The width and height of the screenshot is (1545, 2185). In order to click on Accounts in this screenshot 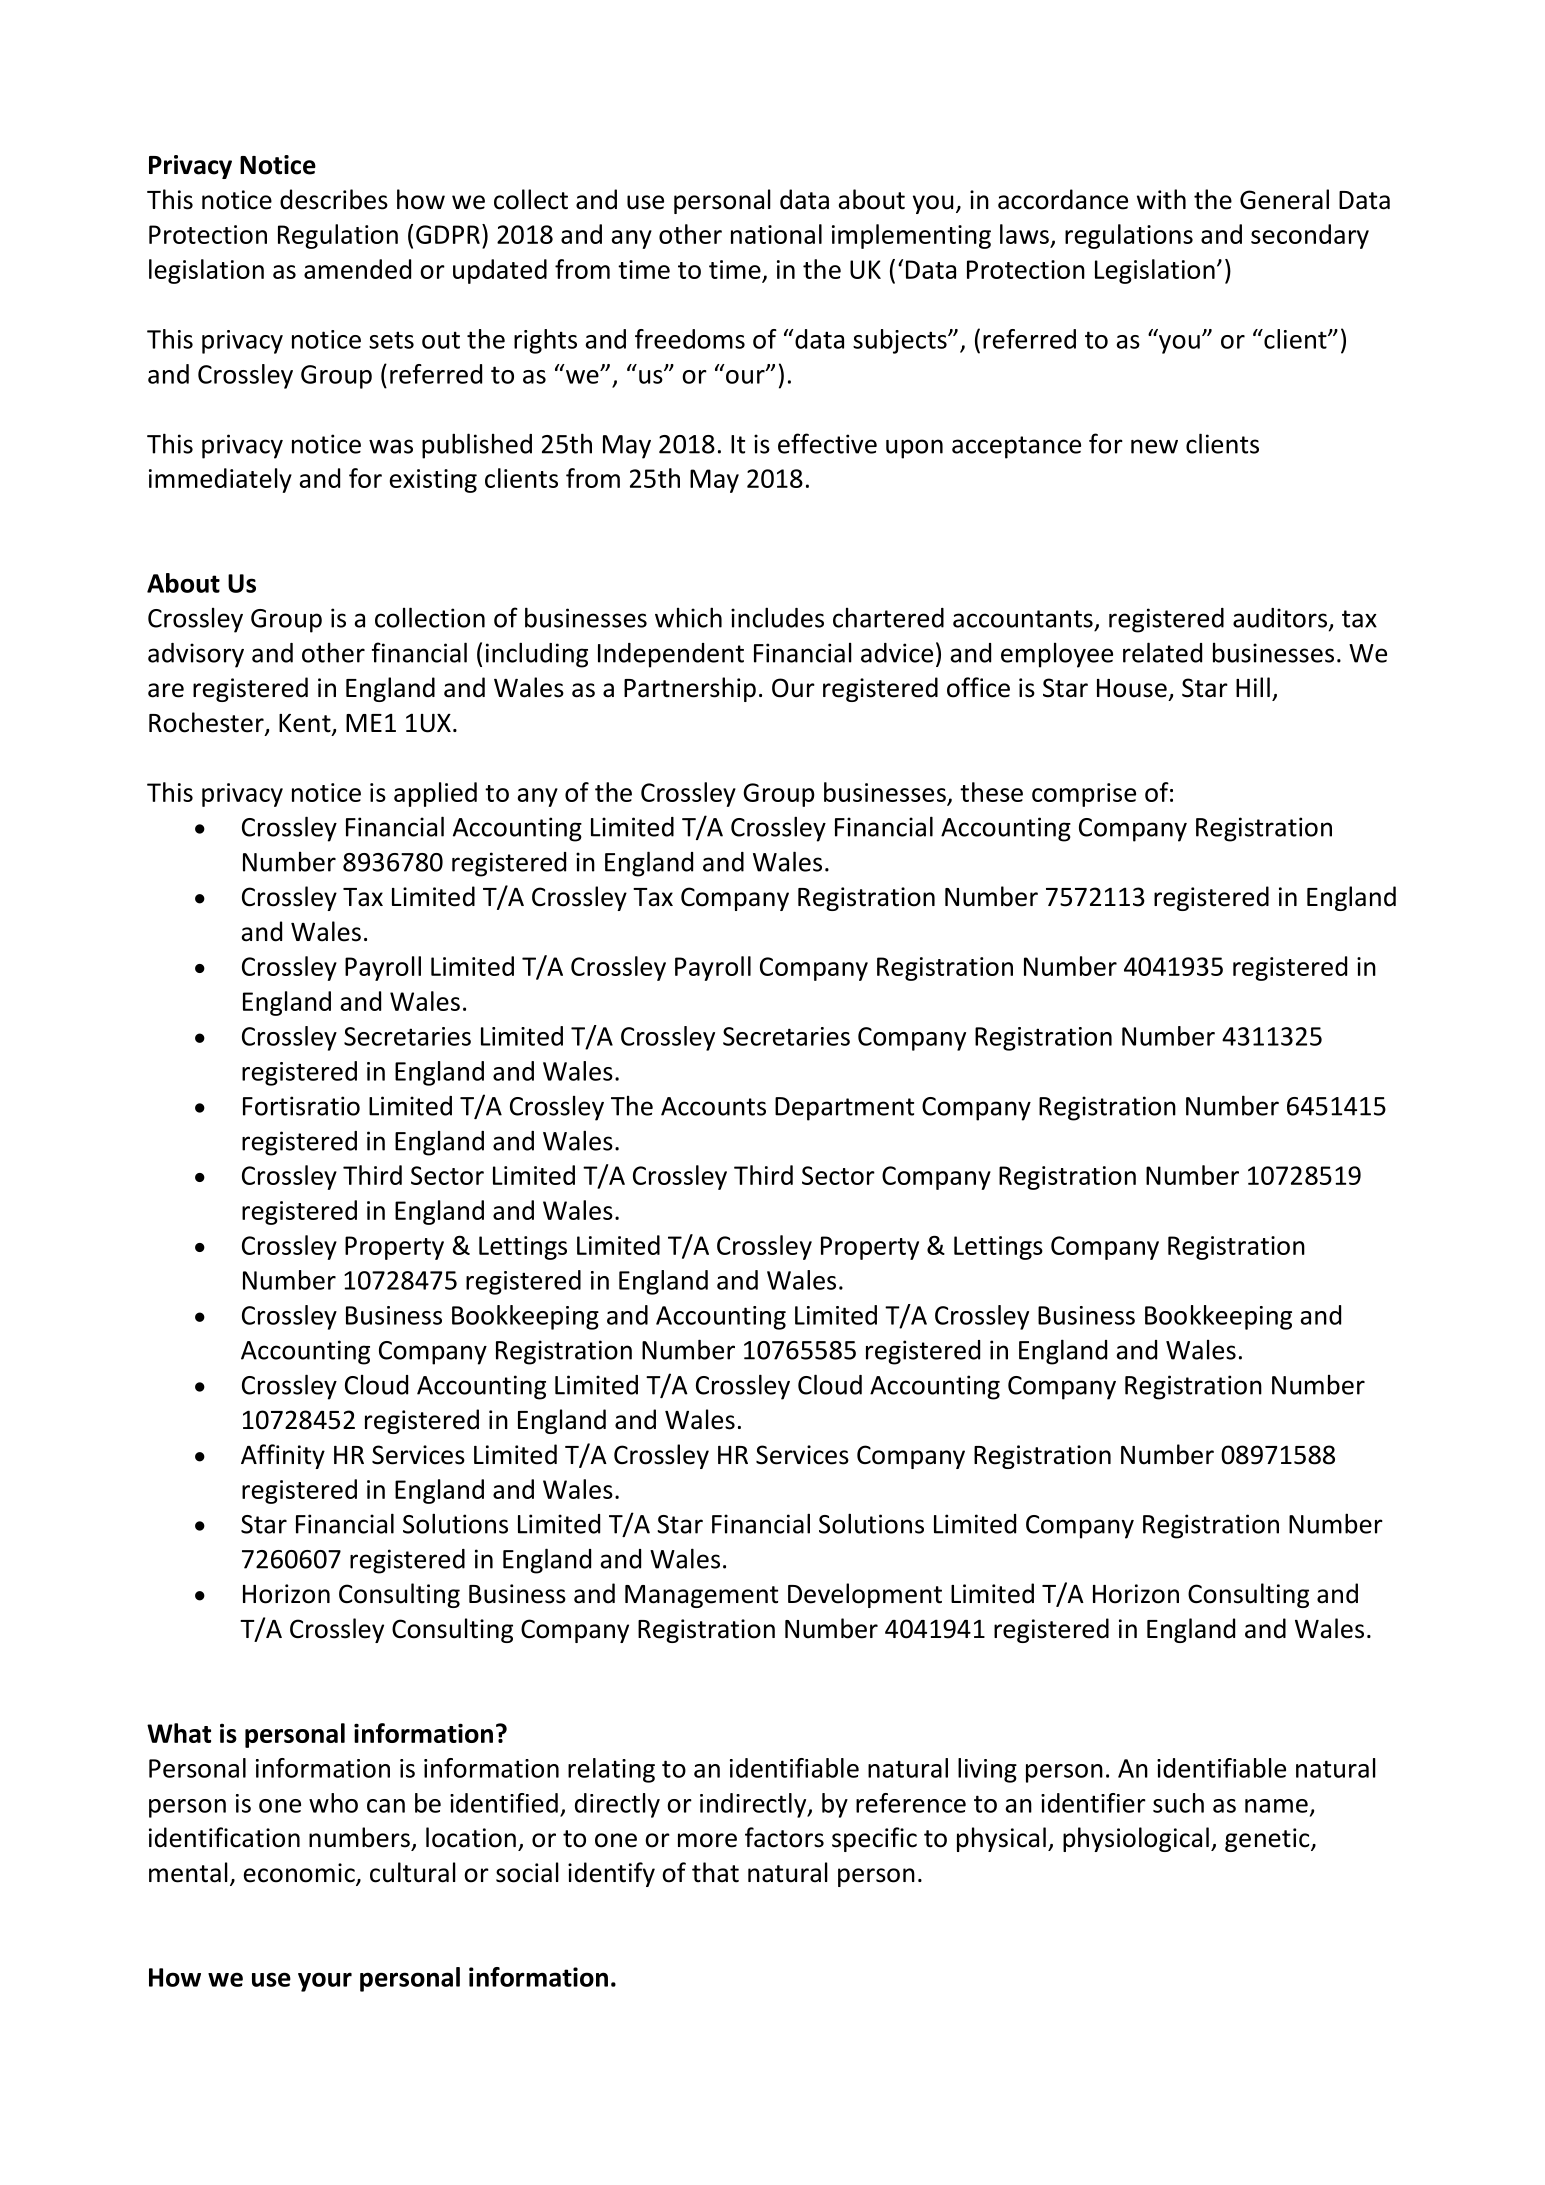, I will do `click(713, 1106)`.
